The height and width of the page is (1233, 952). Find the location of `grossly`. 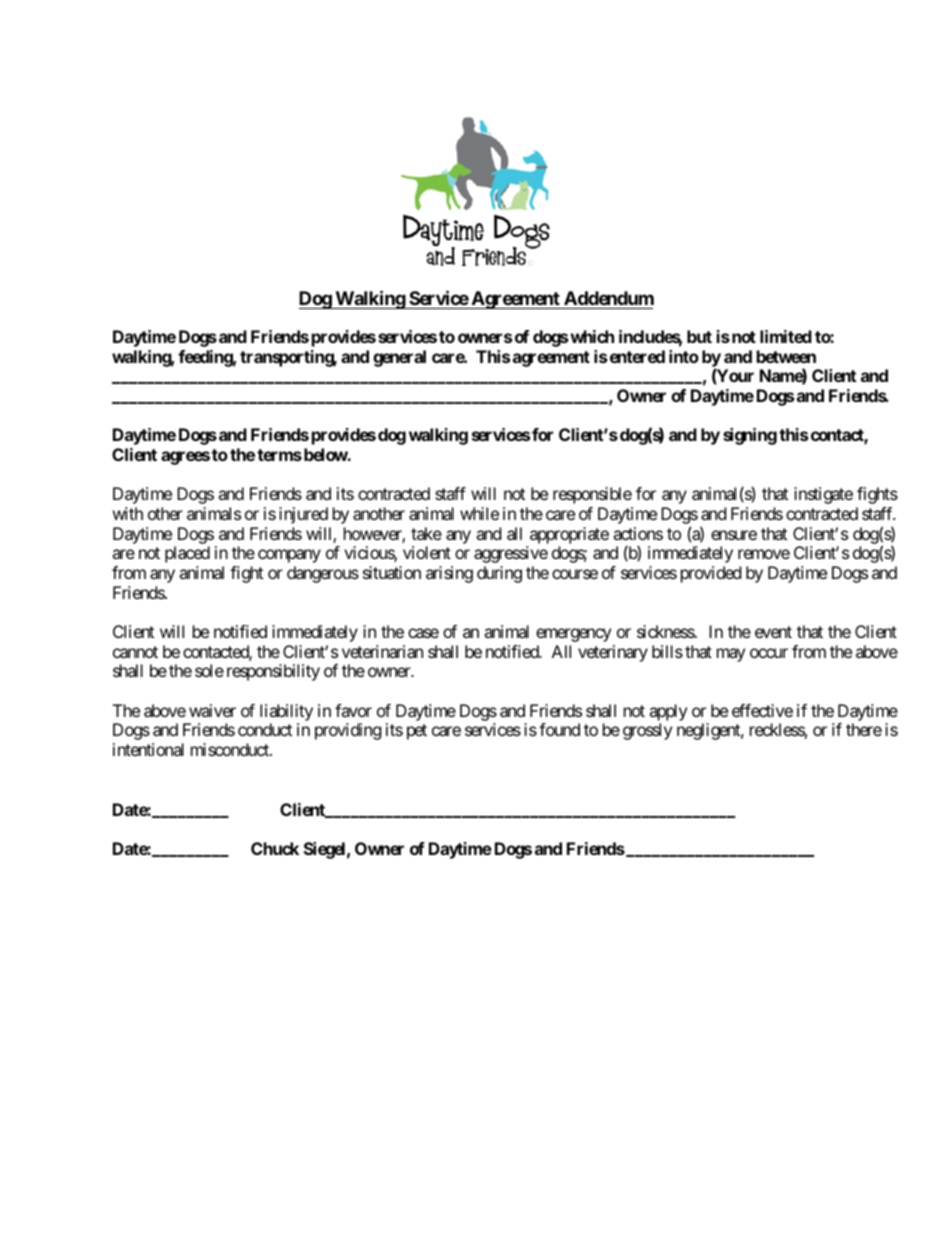

grossly is located at coordinates (647, 731).
